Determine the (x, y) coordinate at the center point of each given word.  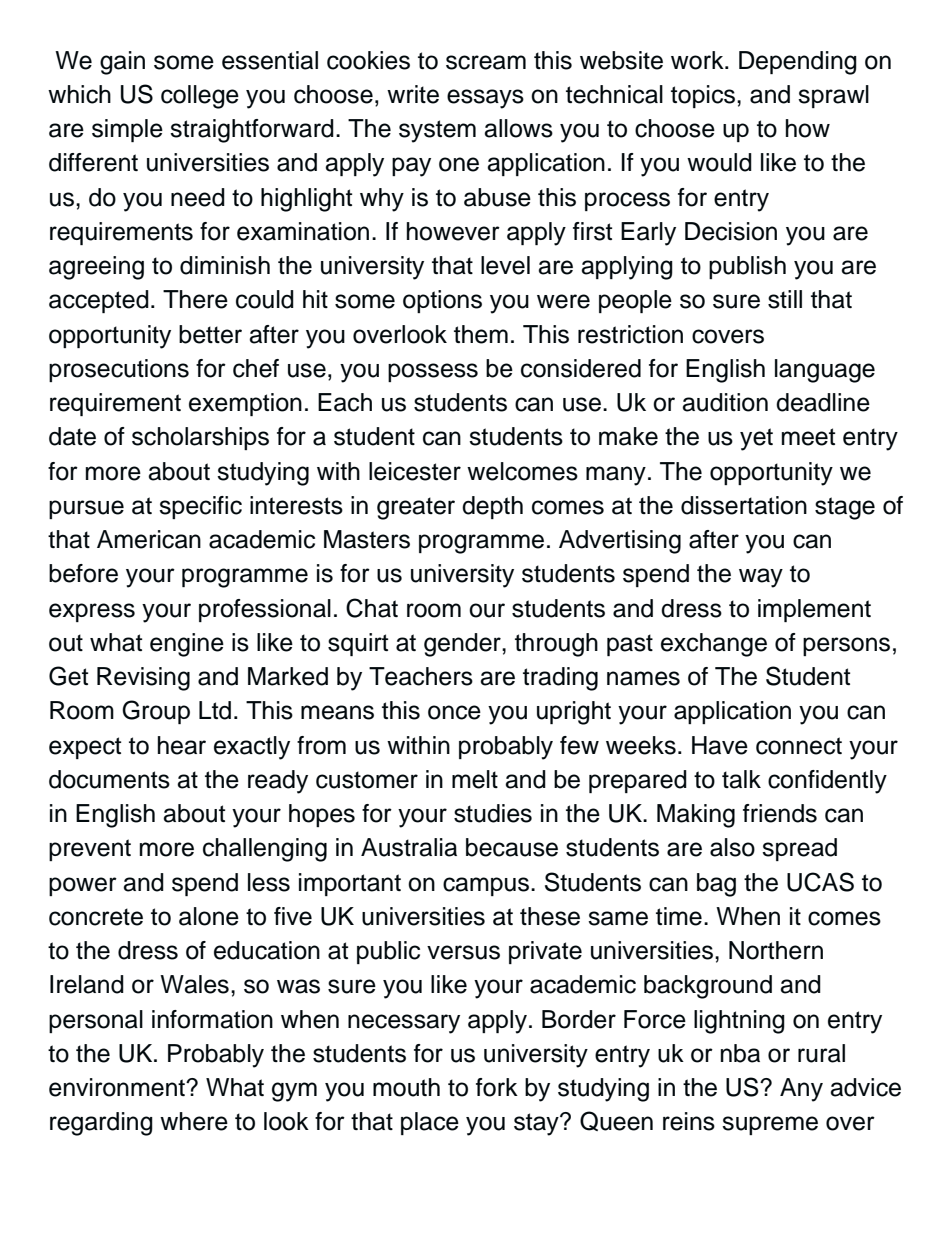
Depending (798, 63)
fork (497, 1087)
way (761, 578)
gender (463, 645)
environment (118, 1087)
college (200, 97)
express (92, 612)
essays (485, 99)
